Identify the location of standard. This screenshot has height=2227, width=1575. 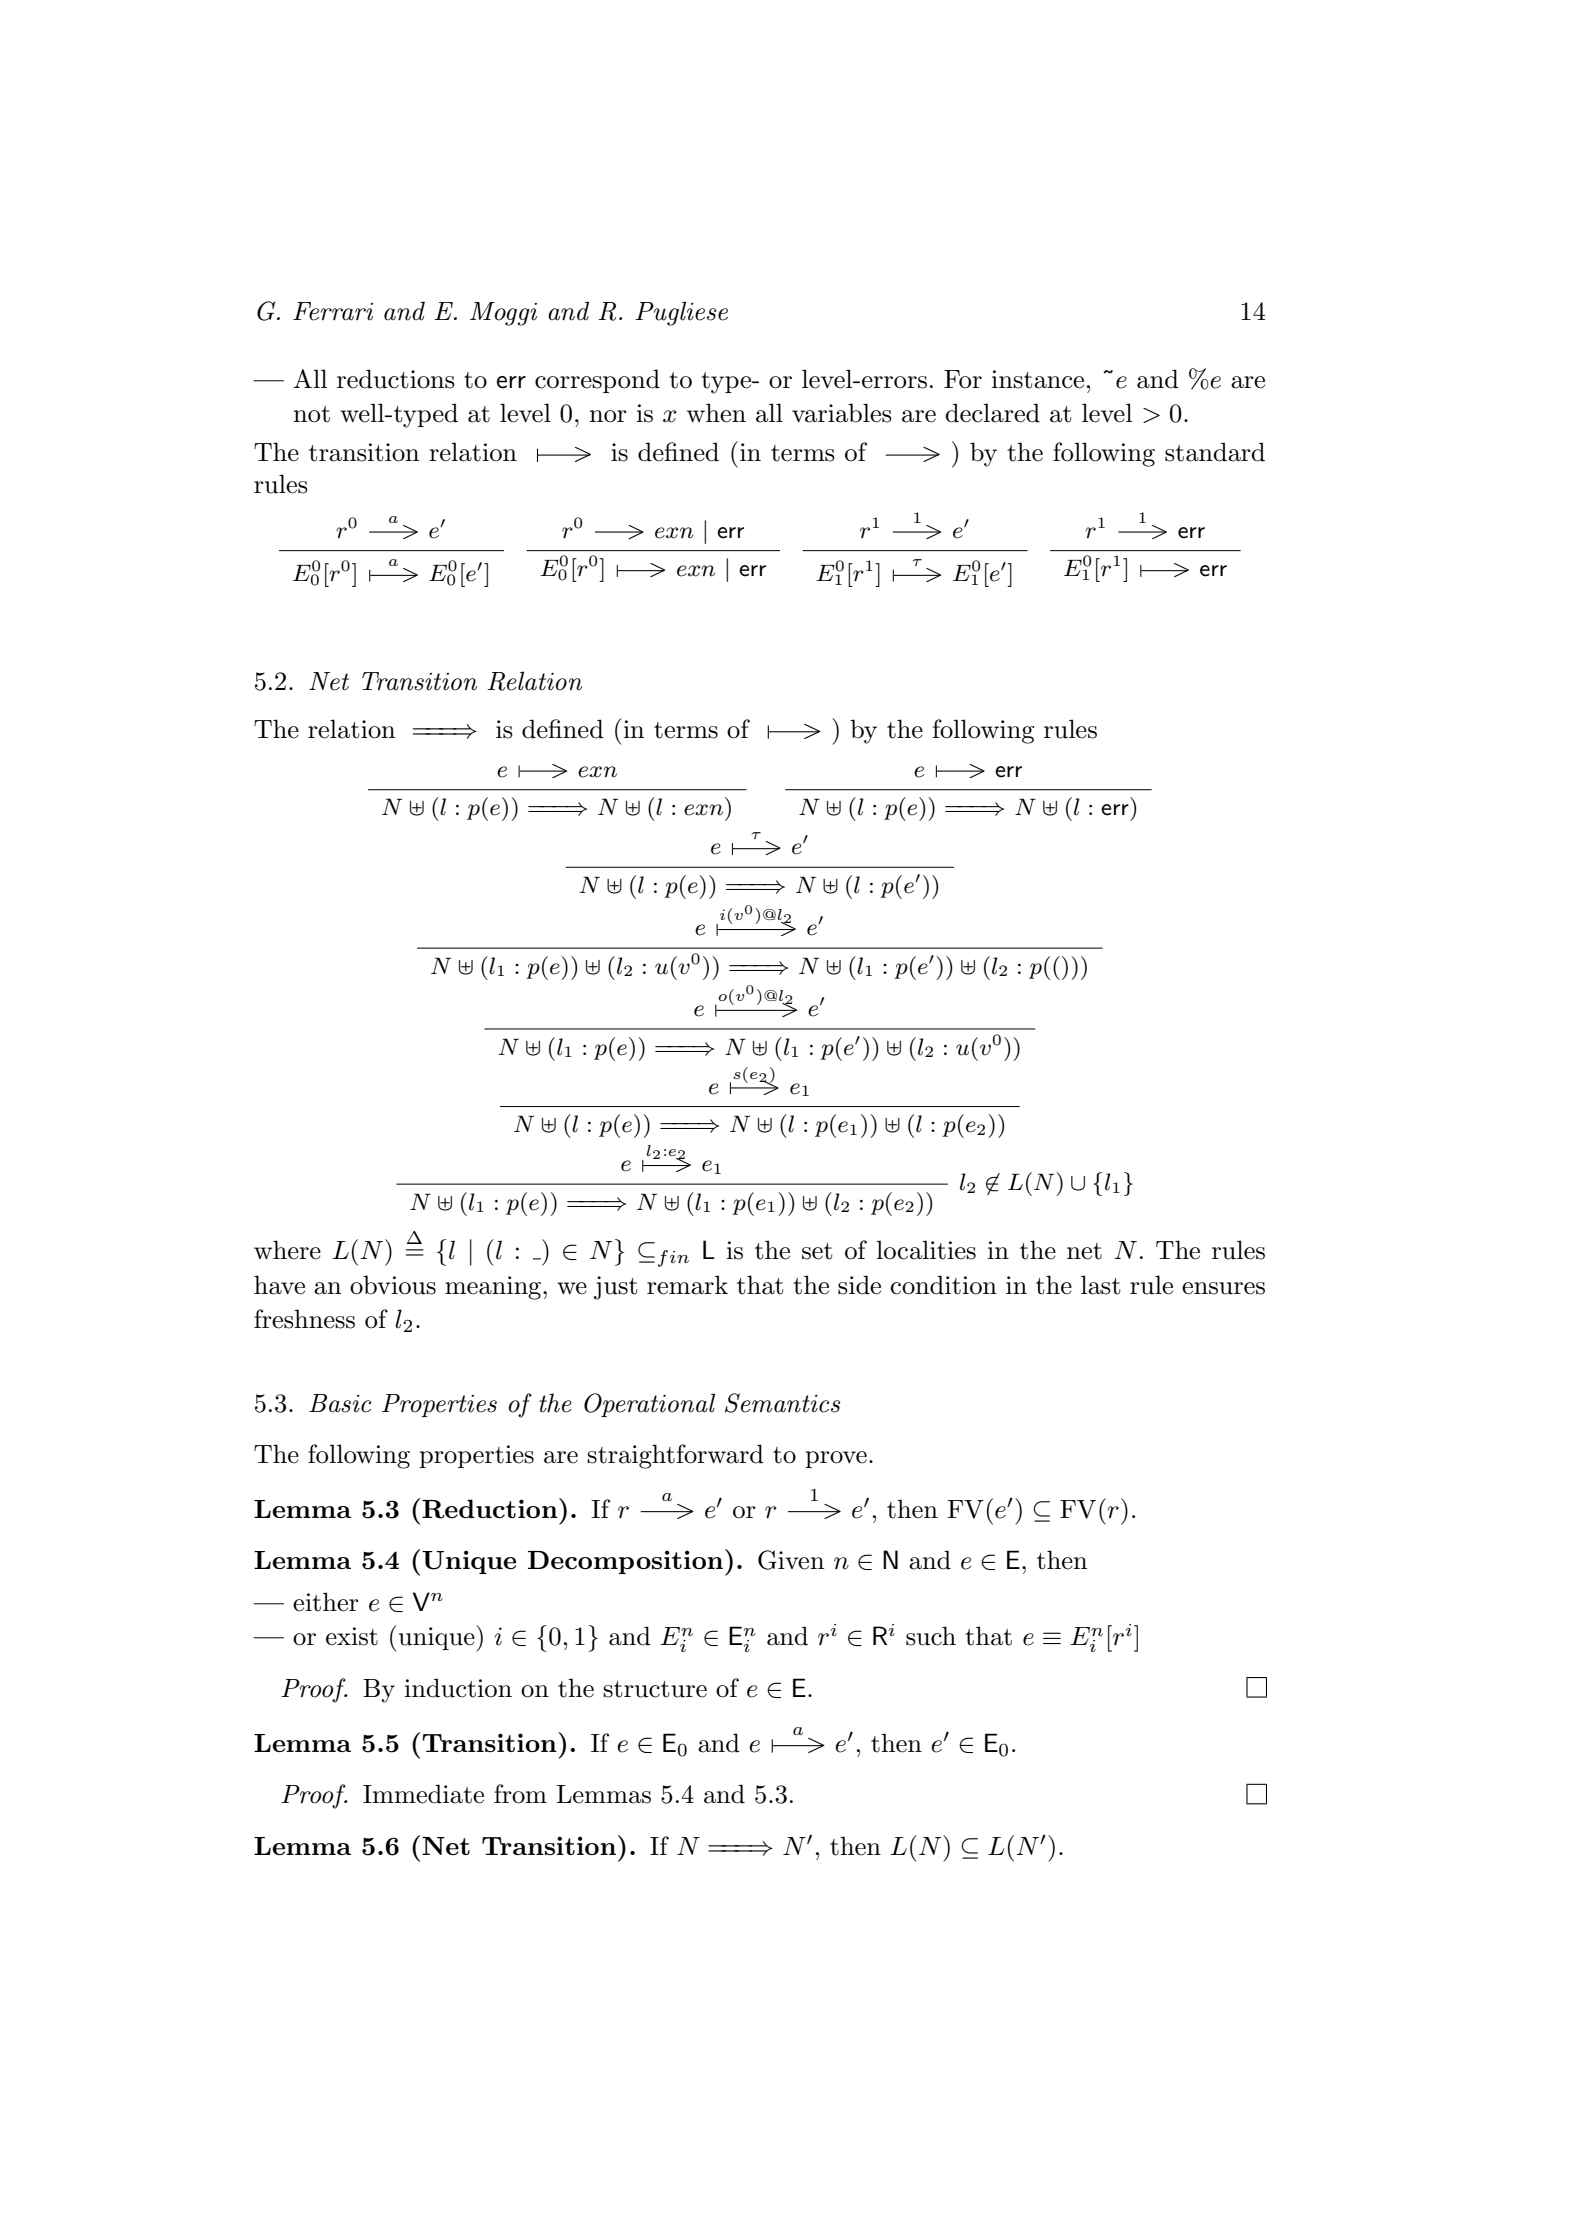
(1215, 452).
